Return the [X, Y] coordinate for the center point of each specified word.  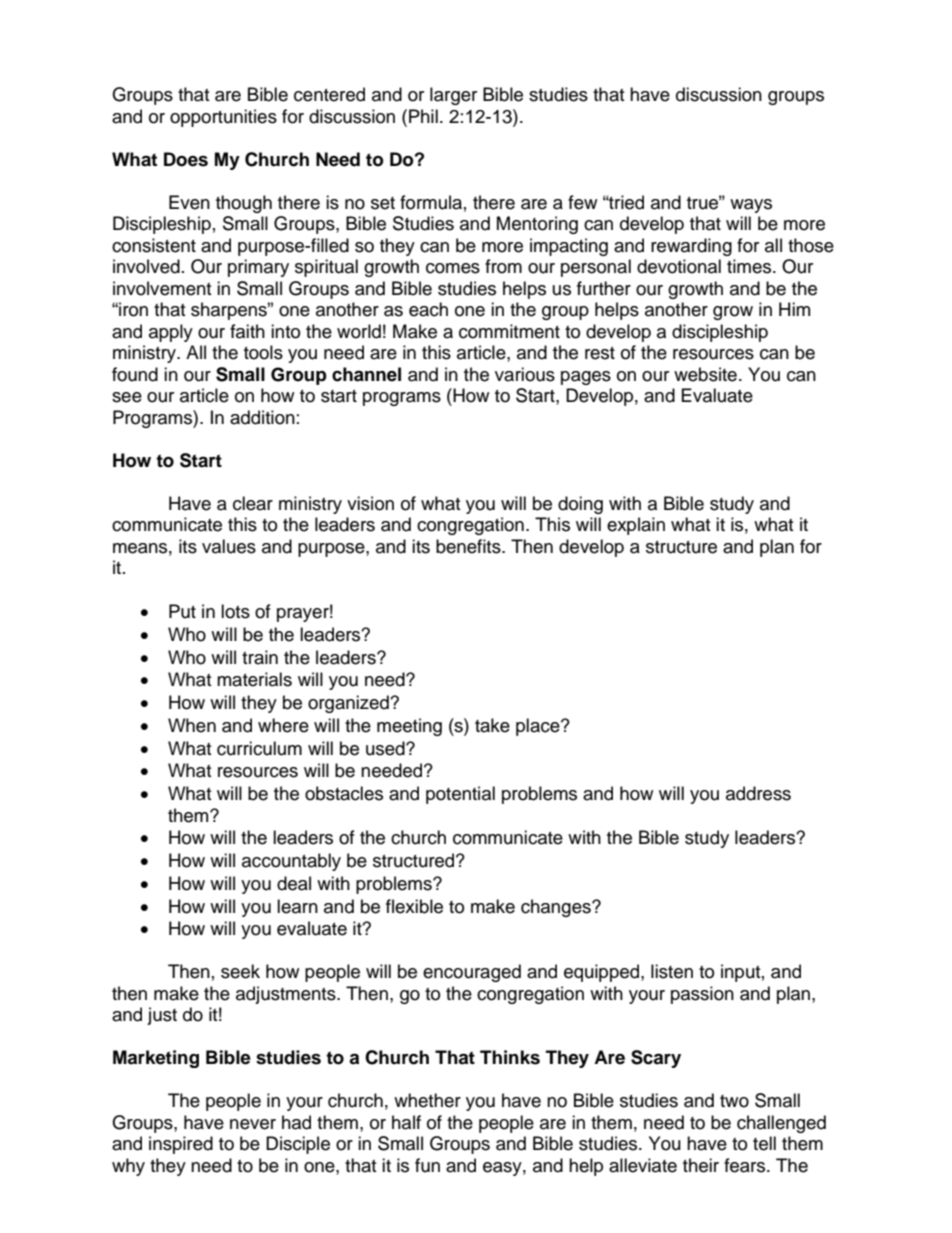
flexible [414, 906]
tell [764, 1143]
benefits [469, 546]
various [525, 374]
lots [235, 611]
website [705, 374]
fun [427, 1165]
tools [263, 352]
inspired [181, 1145]
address [758, 793]
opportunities [223, 118]
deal [294, 883]
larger [453, 96]
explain [636, 526]
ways [751, 206]
